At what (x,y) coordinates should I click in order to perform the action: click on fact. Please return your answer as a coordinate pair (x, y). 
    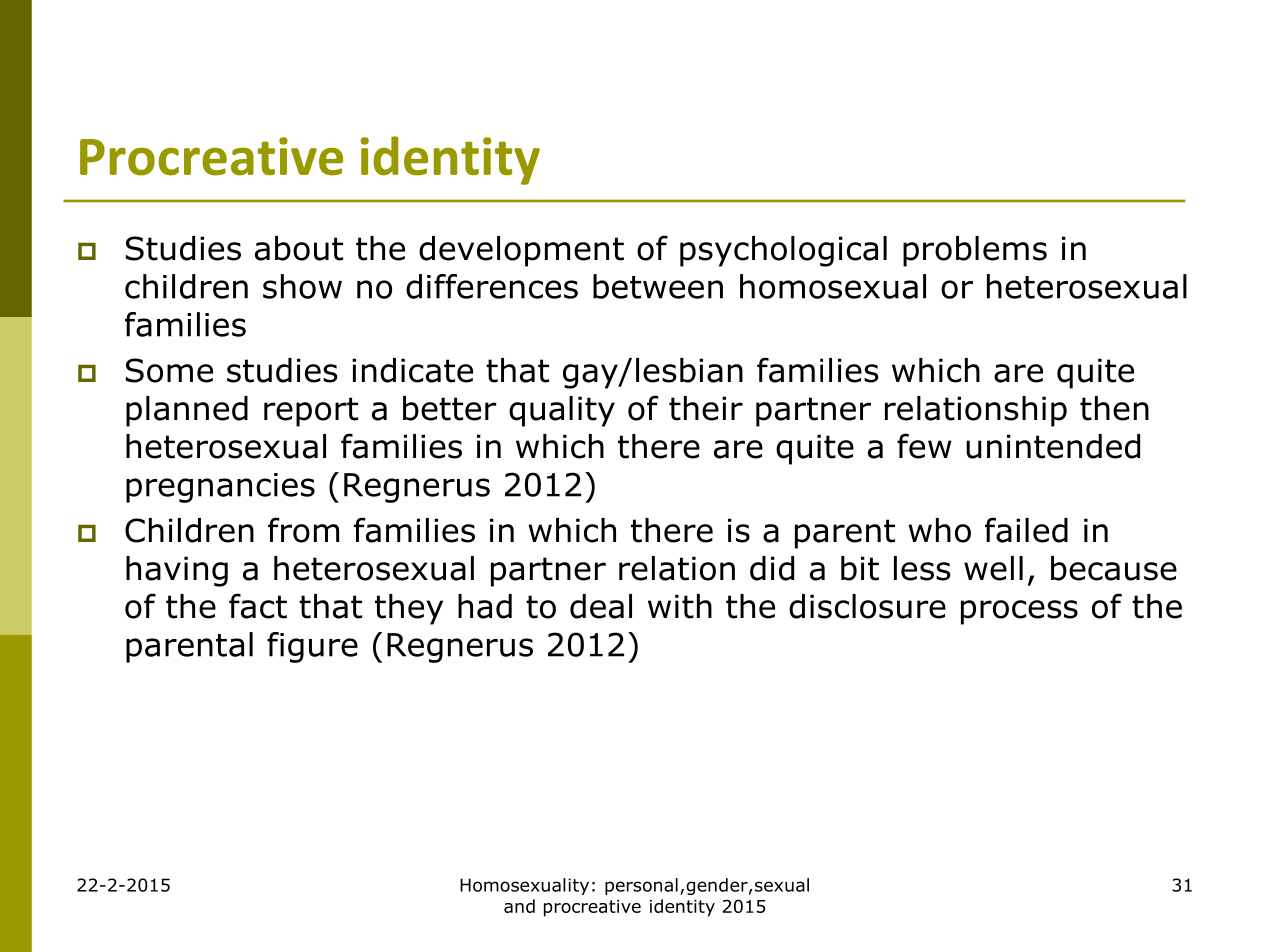
    Looking at the image, I should click on (258, 606).
